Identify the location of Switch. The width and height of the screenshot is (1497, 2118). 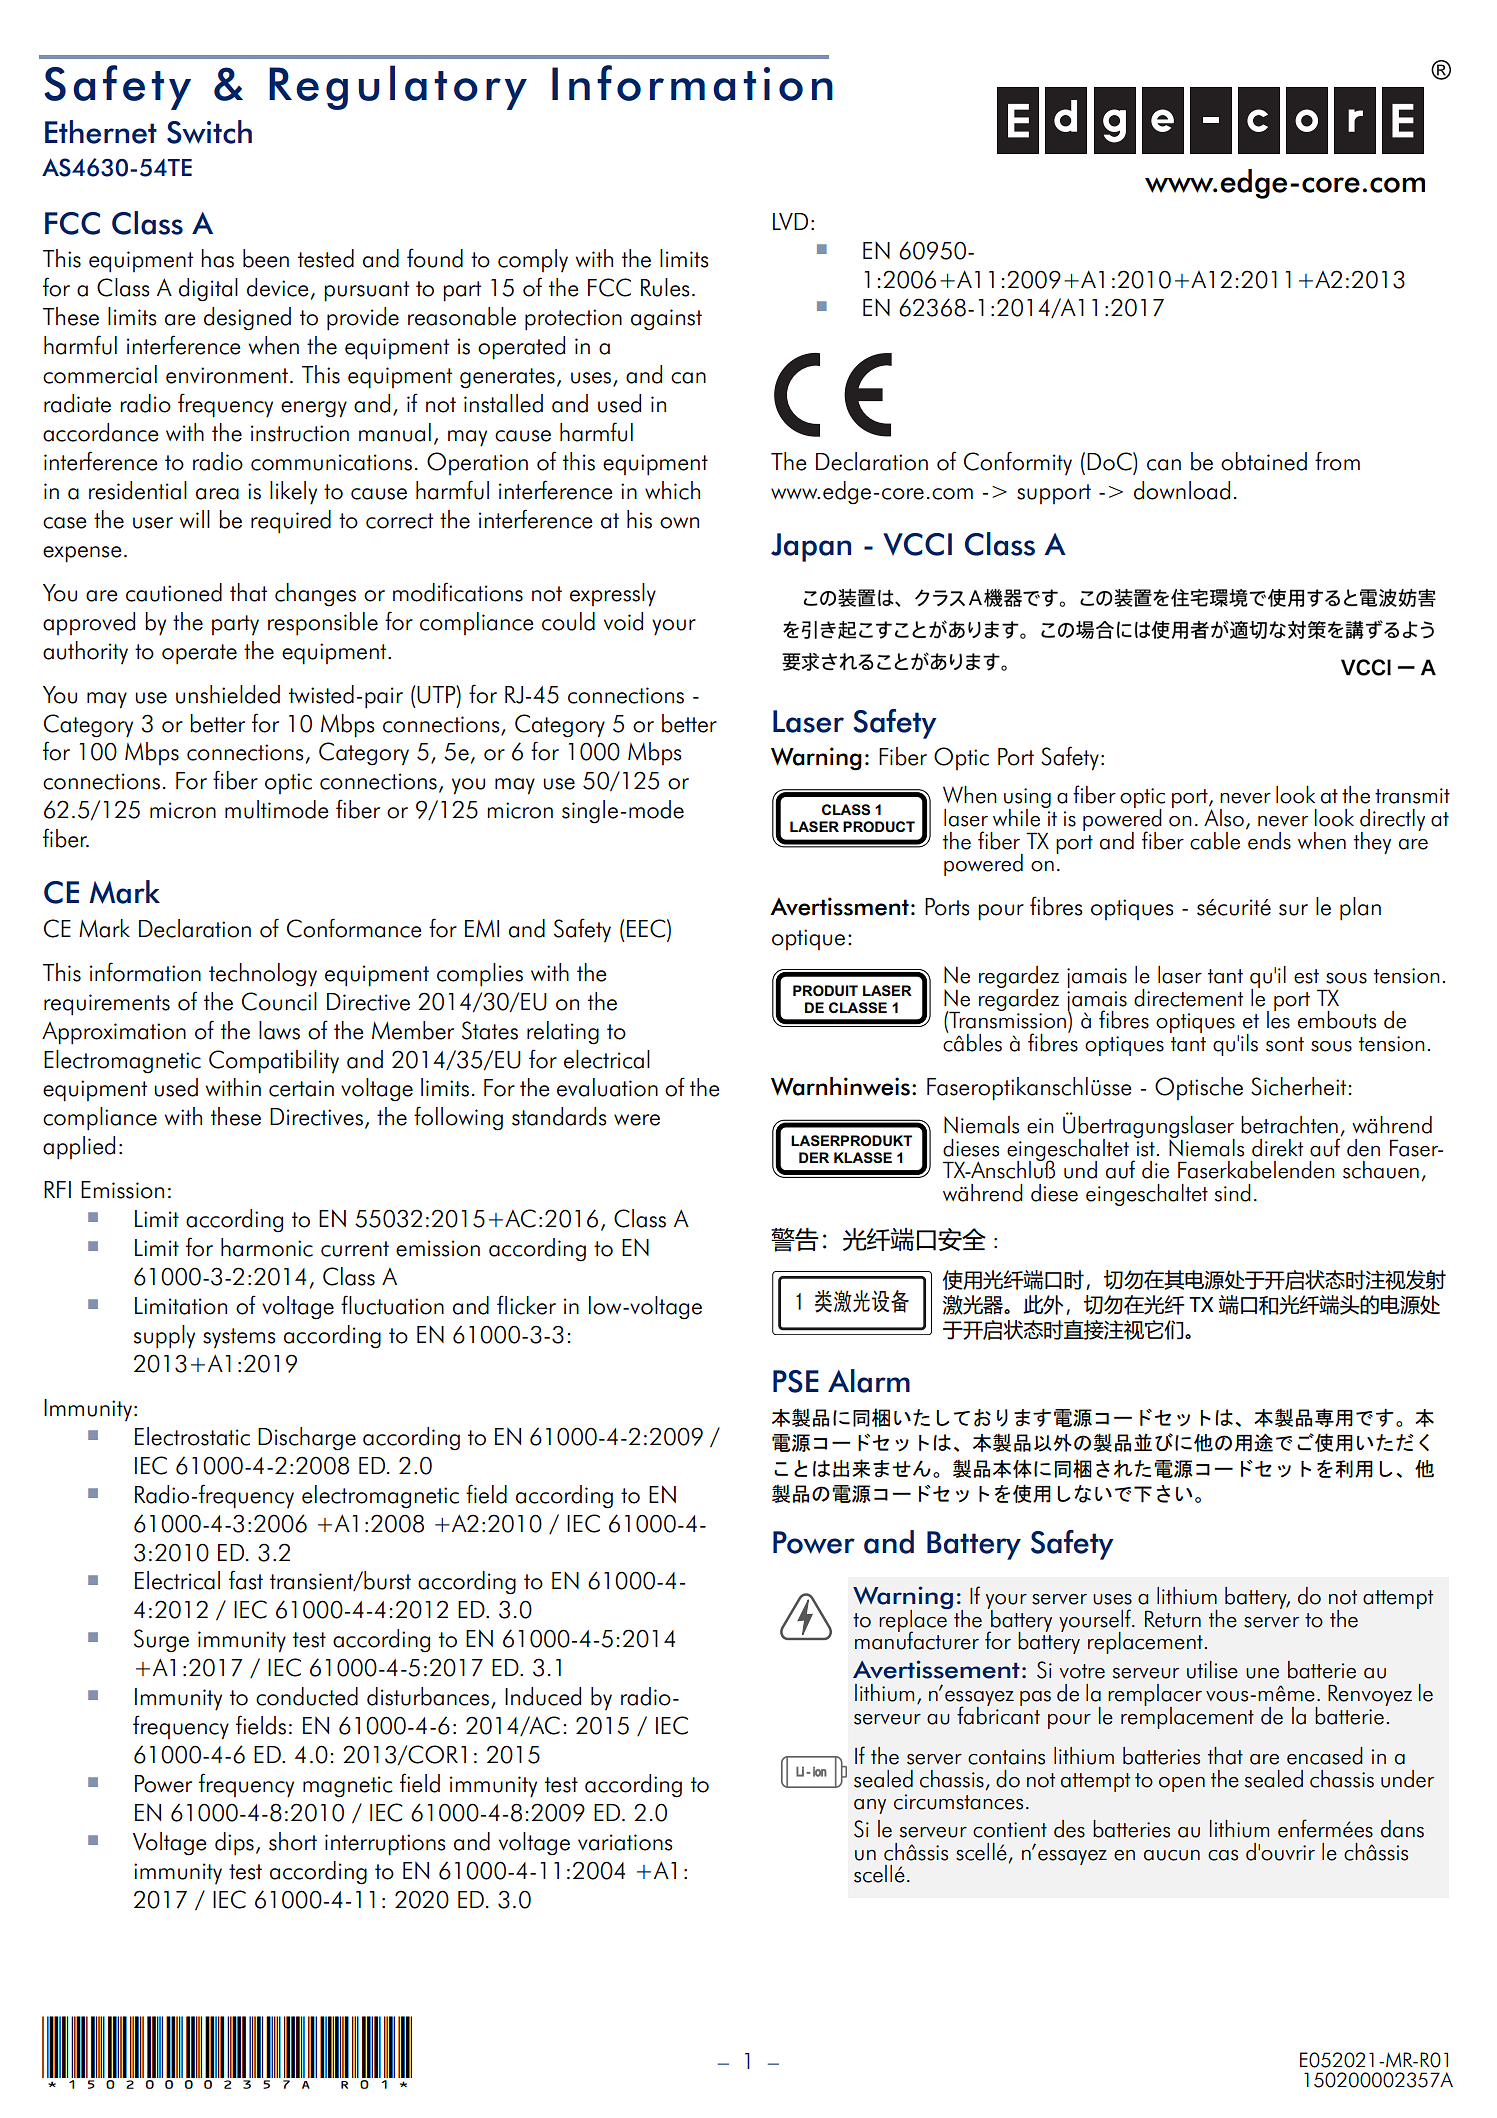
(209, 132).
